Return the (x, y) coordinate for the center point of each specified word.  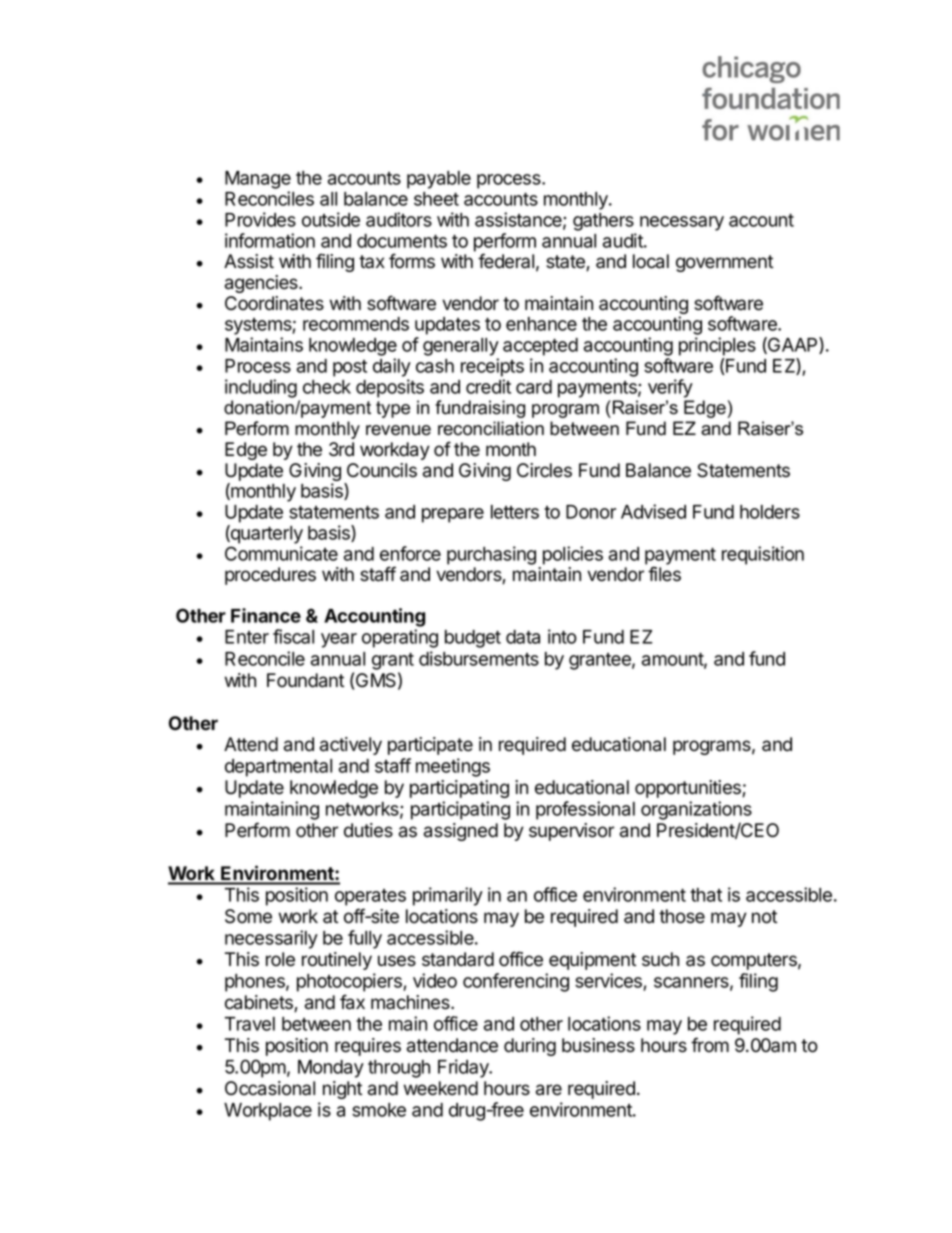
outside (331, 219)
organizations (696, 812)
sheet (436, 199)
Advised (653, 511)
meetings (453, 767)
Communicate (281, 553)
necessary (682, 223)
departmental (278, 768)
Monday (331, 1069)
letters (515, 512)
